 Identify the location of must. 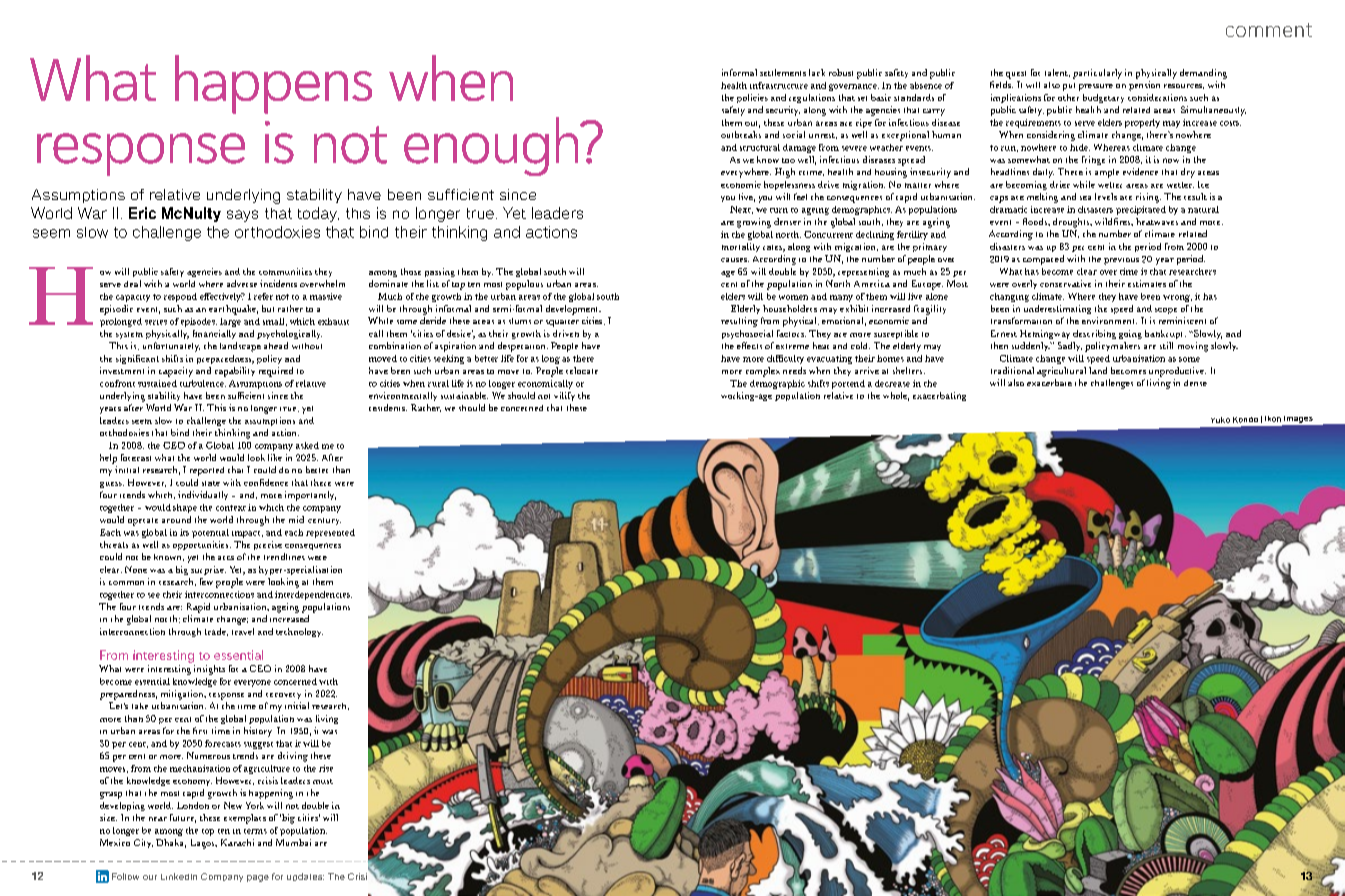
(323, 781).
